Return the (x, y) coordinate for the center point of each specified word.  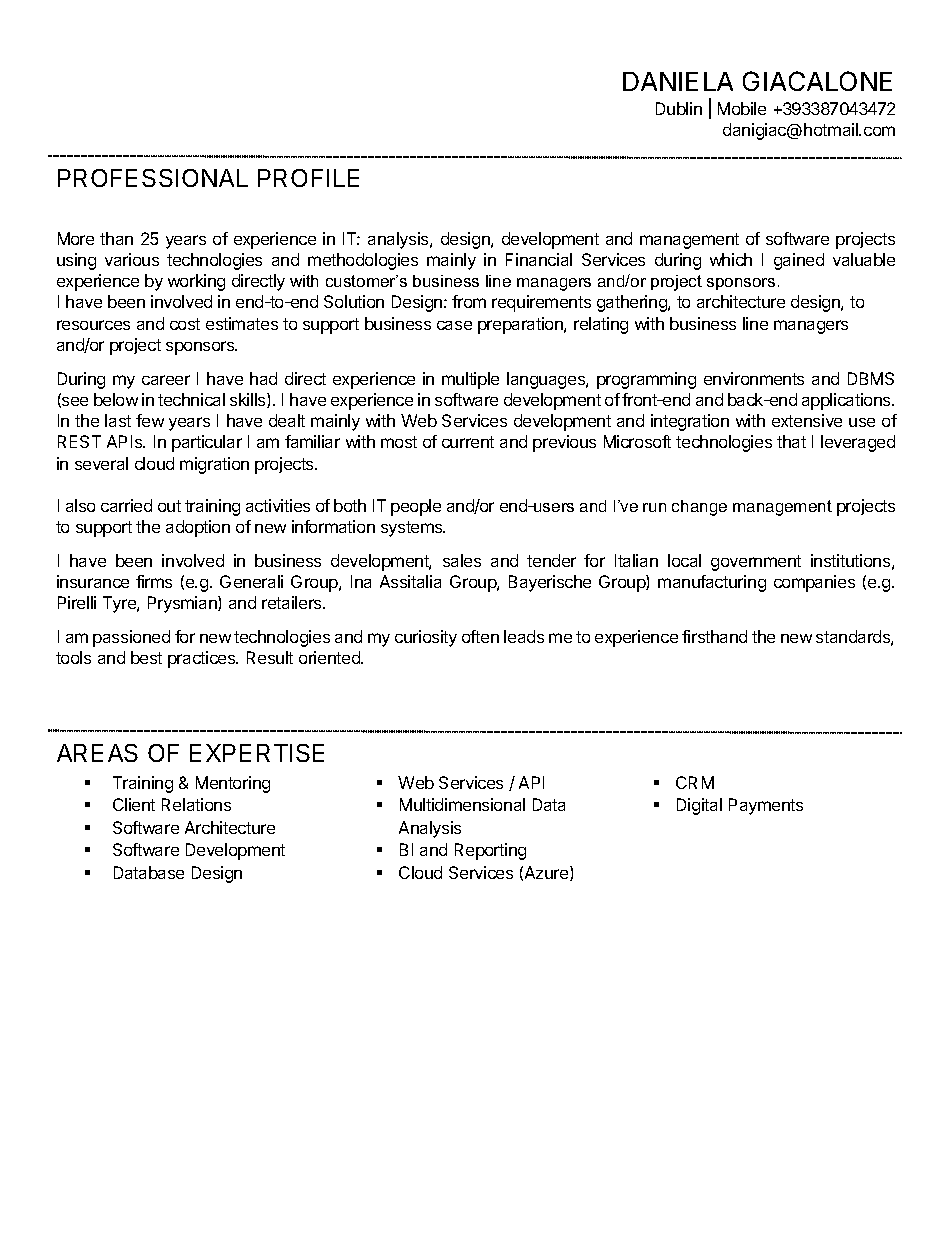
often (480, 636)
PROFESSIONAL (153, 178)
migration (214, 465)
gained (799, 261)
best (146, 657)
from (469, 301)
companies (814, 583)
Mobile (742, 108)
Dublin (679, 108)
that (791, 441)
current (468, 442)
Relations (196, 804)
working (196, 282)
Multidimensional (462, 804)
